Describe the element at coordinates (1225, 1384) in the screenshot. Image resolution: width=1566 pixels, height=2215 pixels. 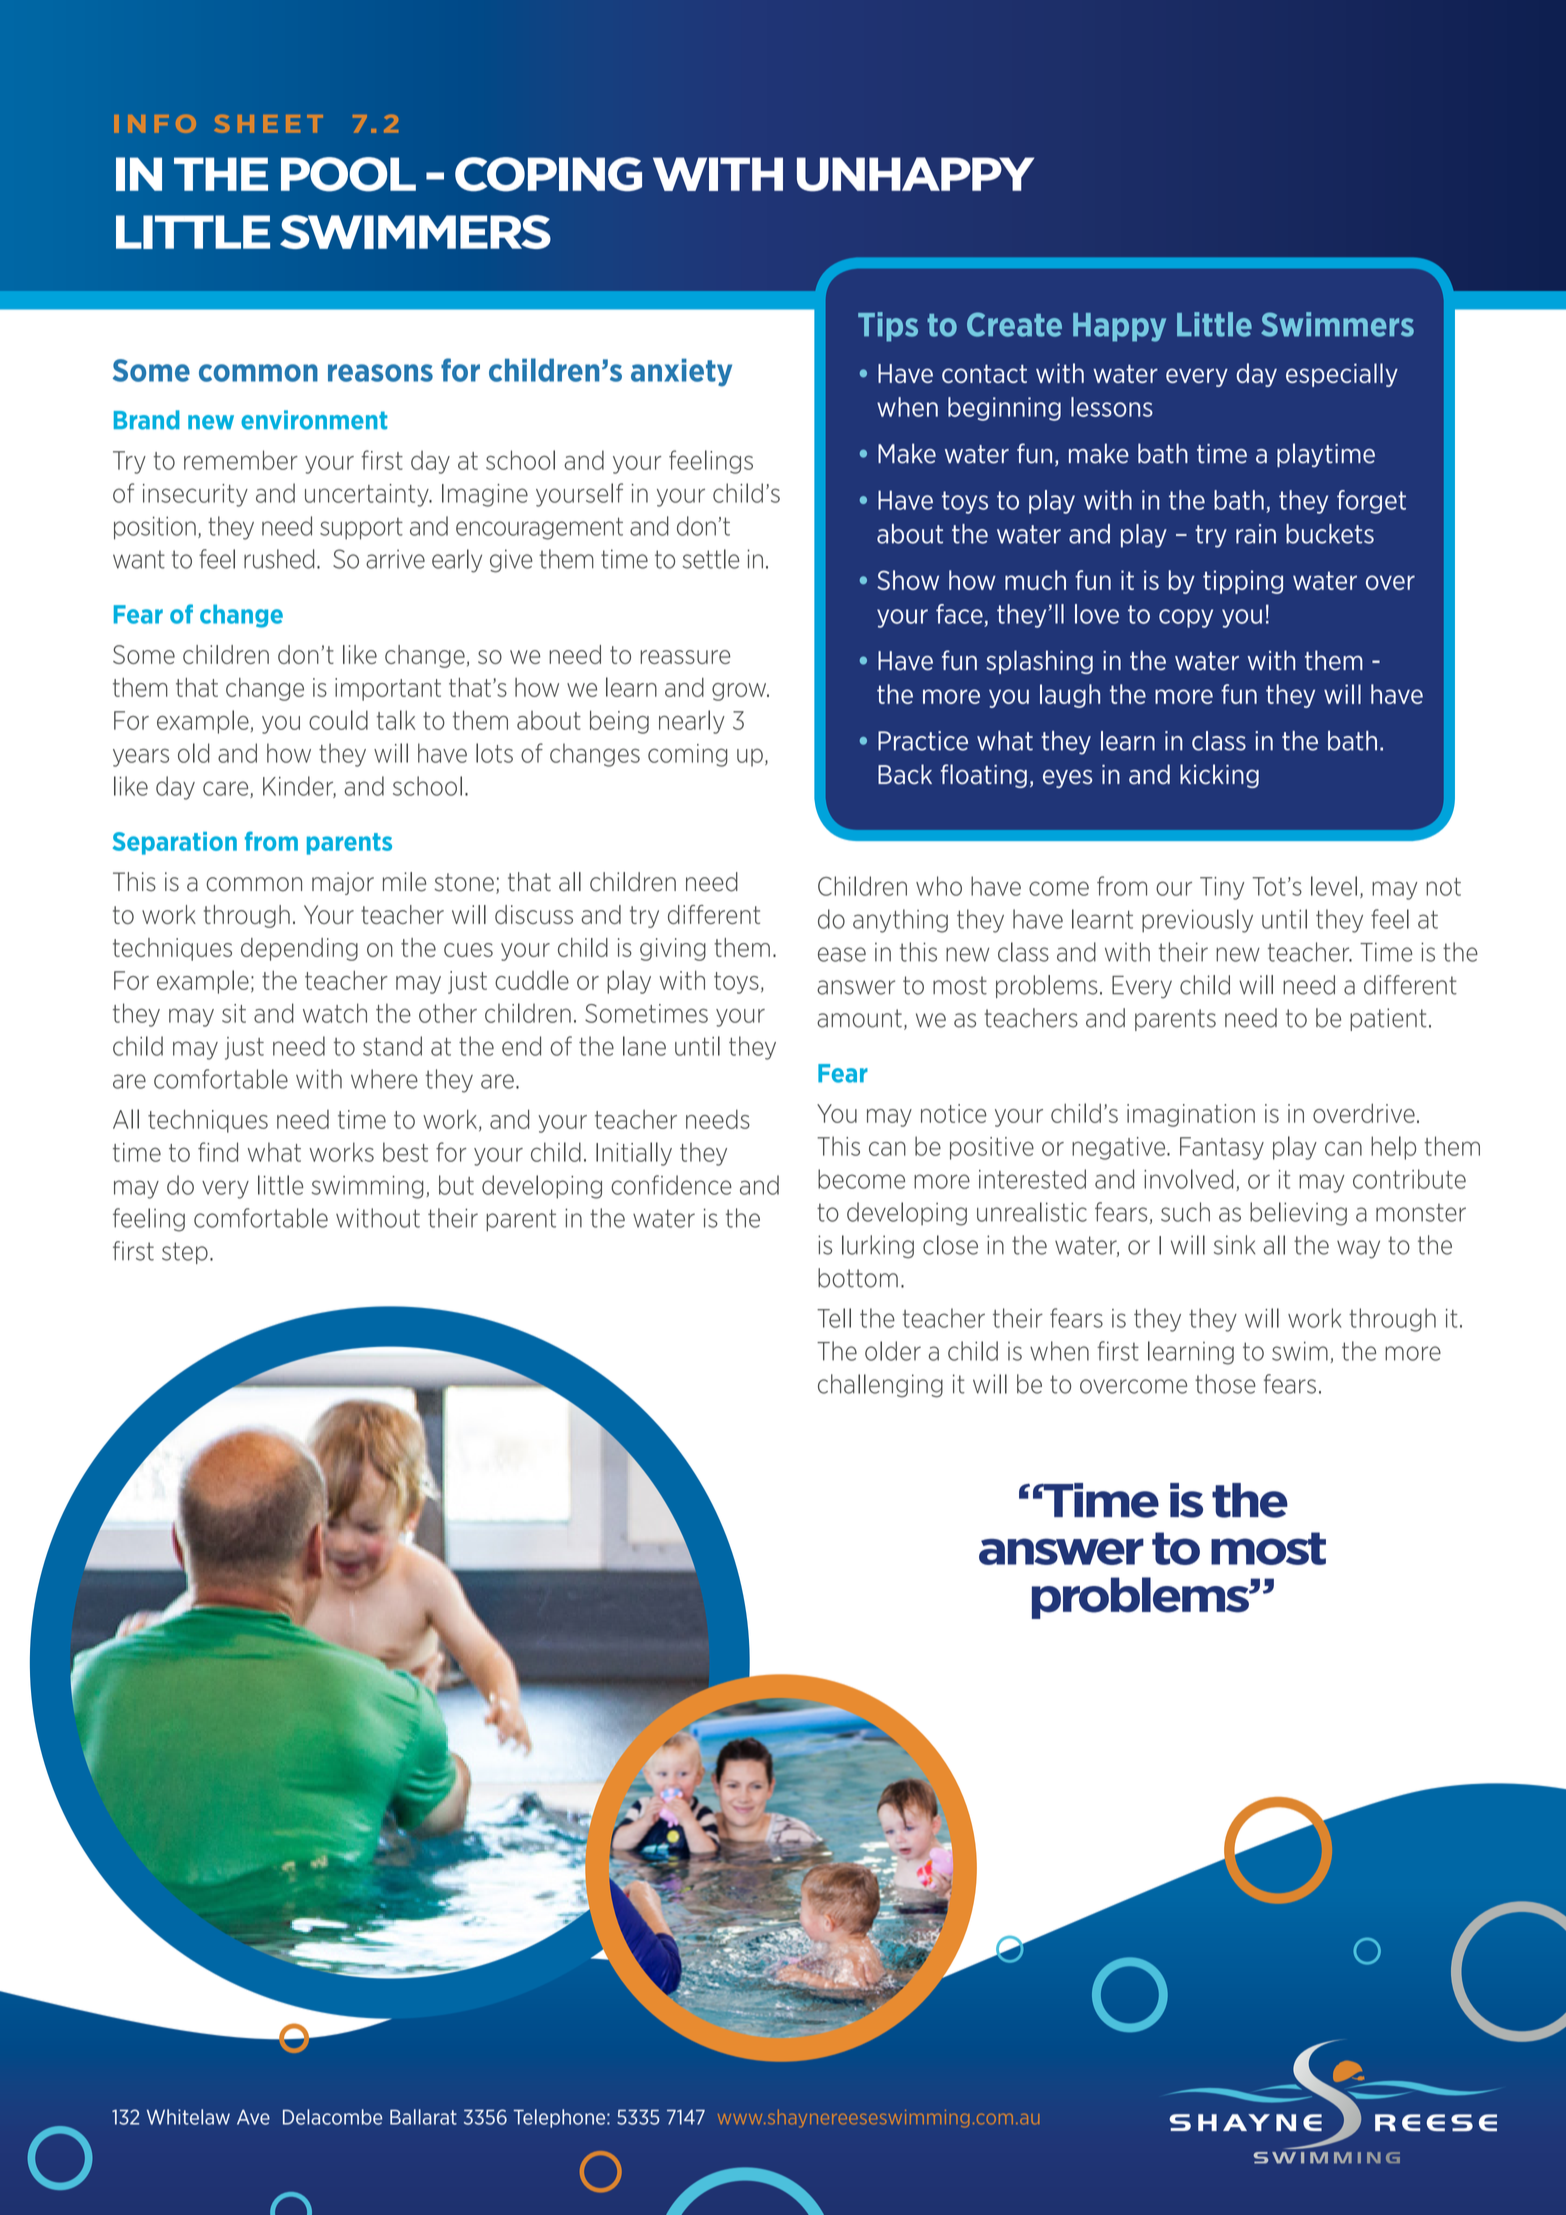
I see `those` at that location.
